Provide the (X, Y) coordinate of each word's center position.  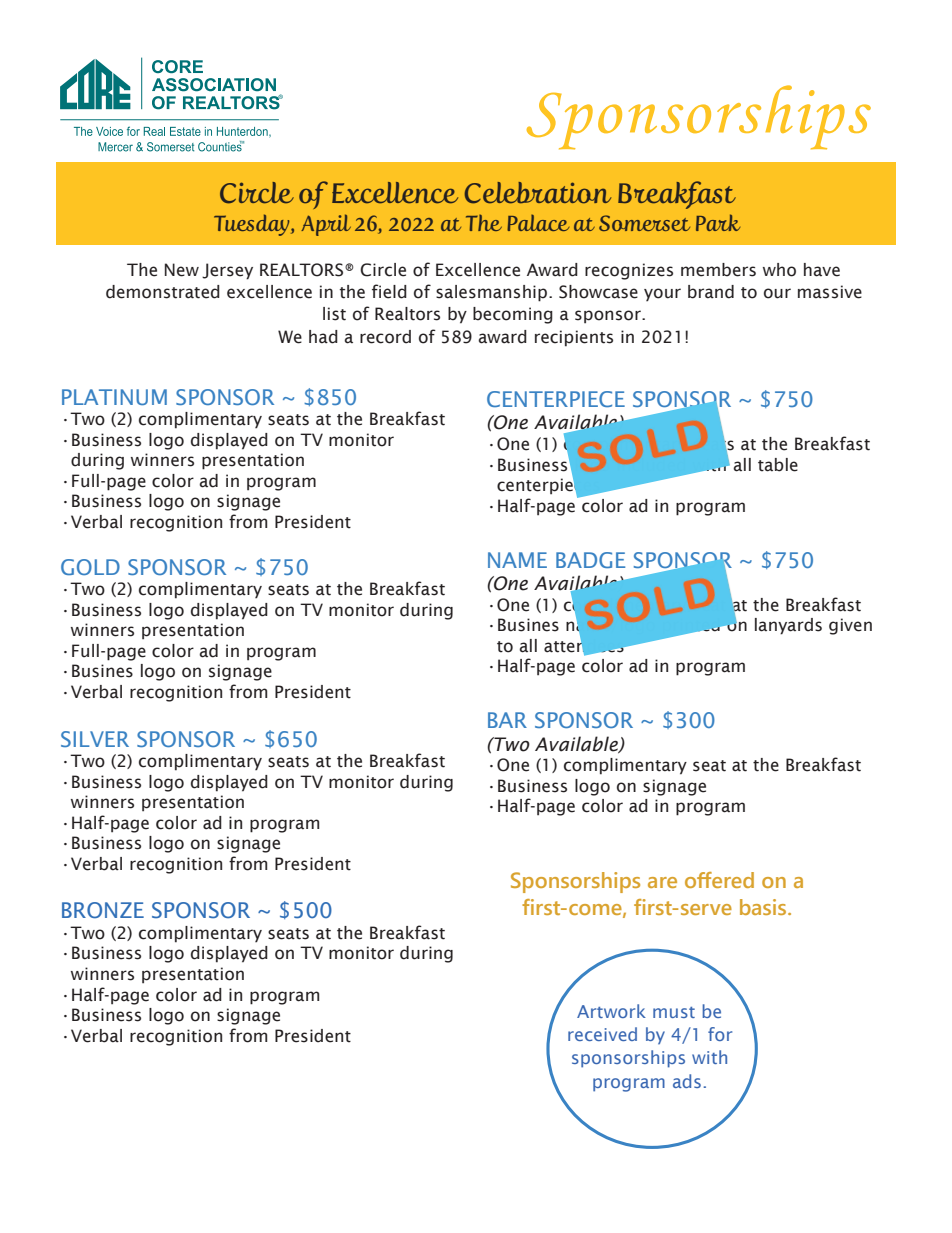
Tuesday (253, 225)
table (778, 465)
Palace (538, 222)
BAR (507, 720)
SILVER (95, 739)
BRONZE (103, 910)
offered (719, 880)
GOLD (90, 567)
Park (718, 222)
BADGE (590, 560)
